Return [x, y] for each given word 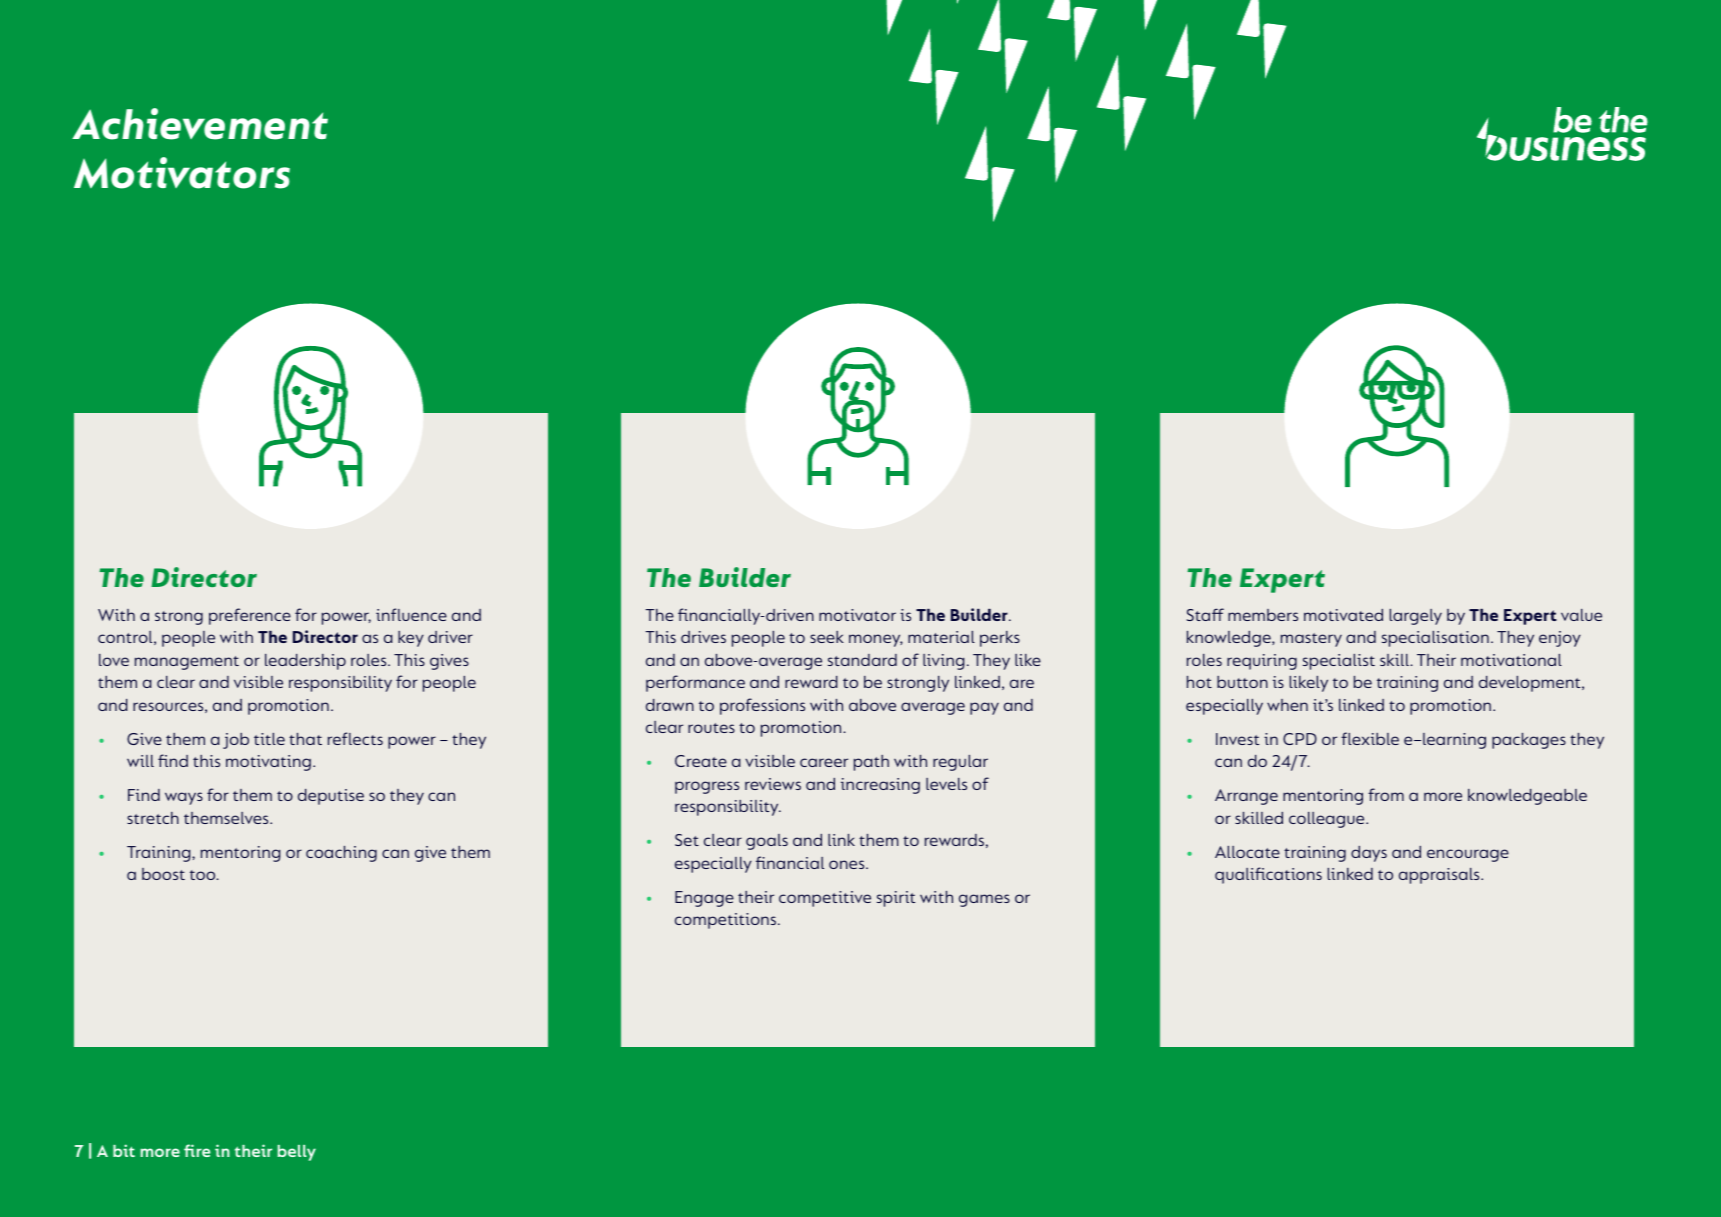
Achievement [200, 124]
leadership [305, 662]
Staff [1205, 614]
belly [297, 1153]
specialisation [1435, 639]
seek [827, 637]
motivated [1343, 615]
